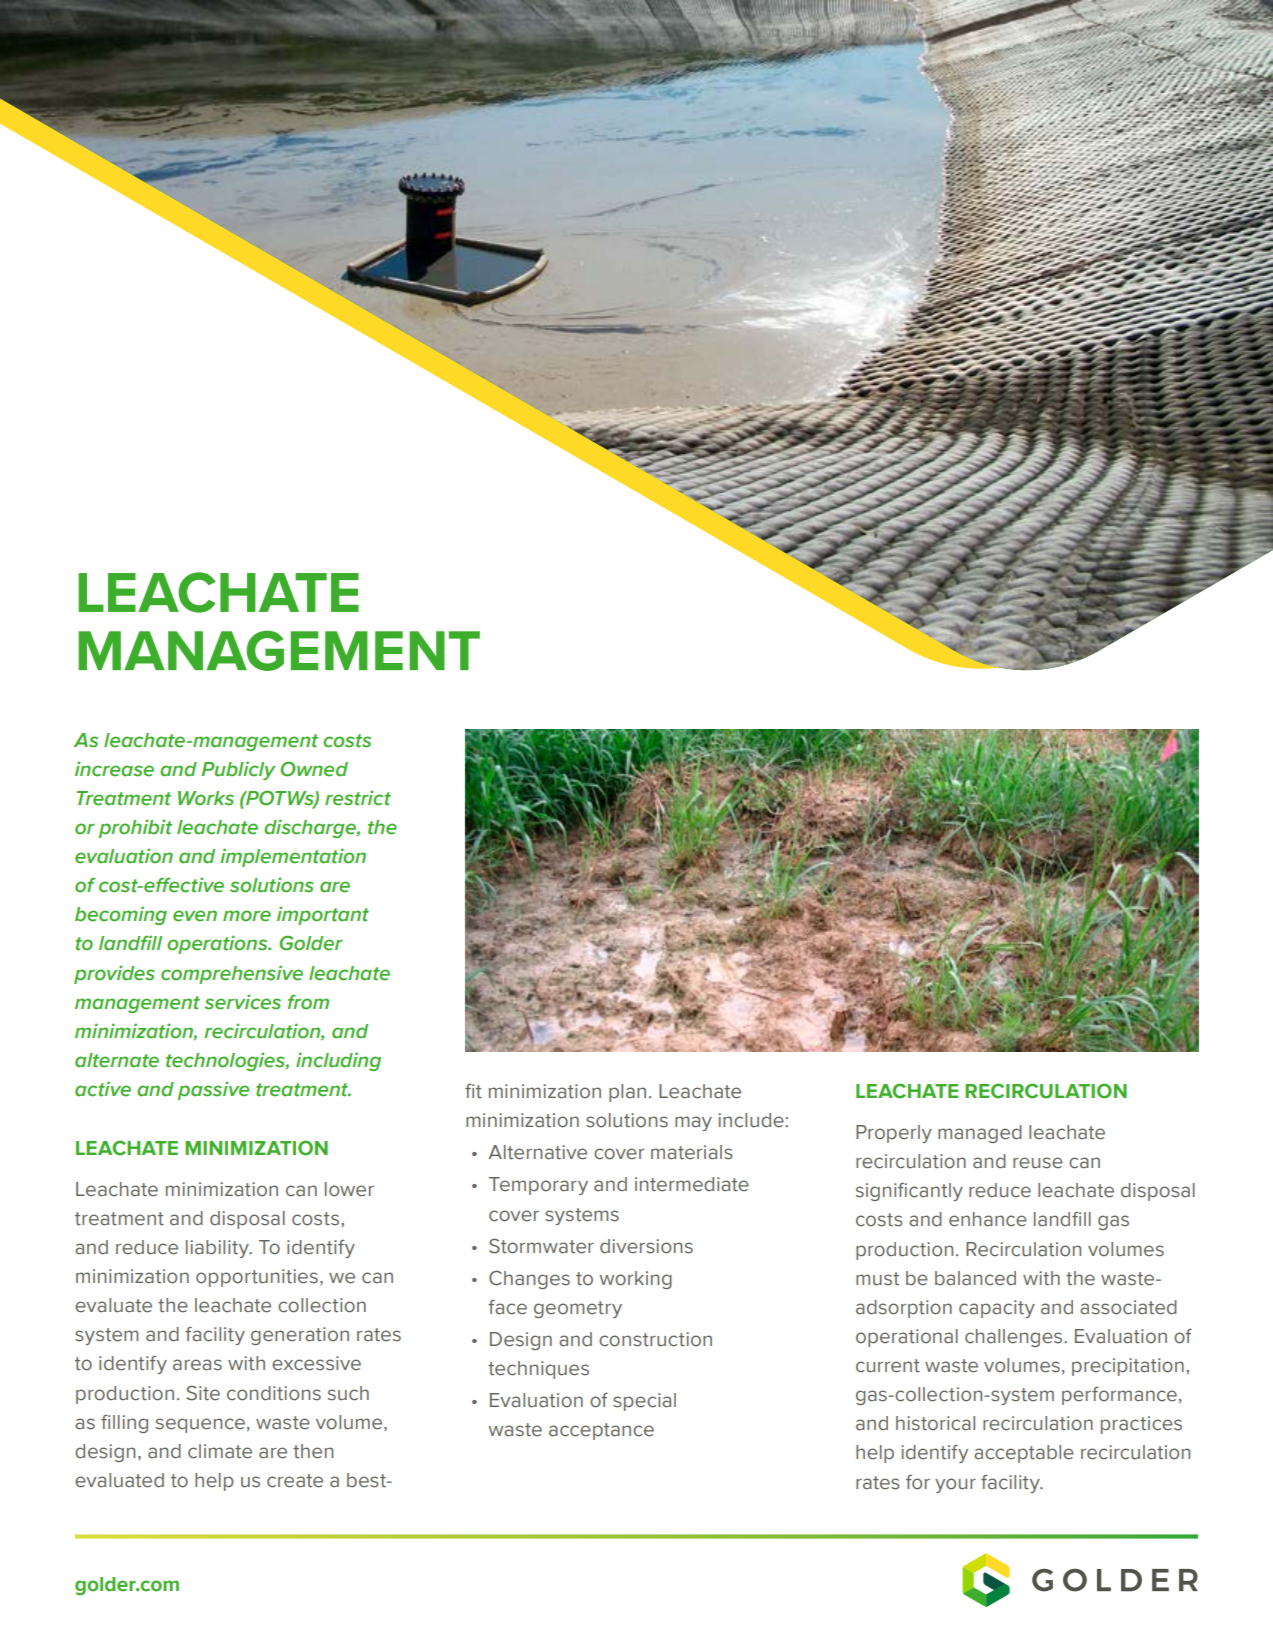  Describe the element at coordinates (980, 1134) in the page. I see `managed` at that location.
